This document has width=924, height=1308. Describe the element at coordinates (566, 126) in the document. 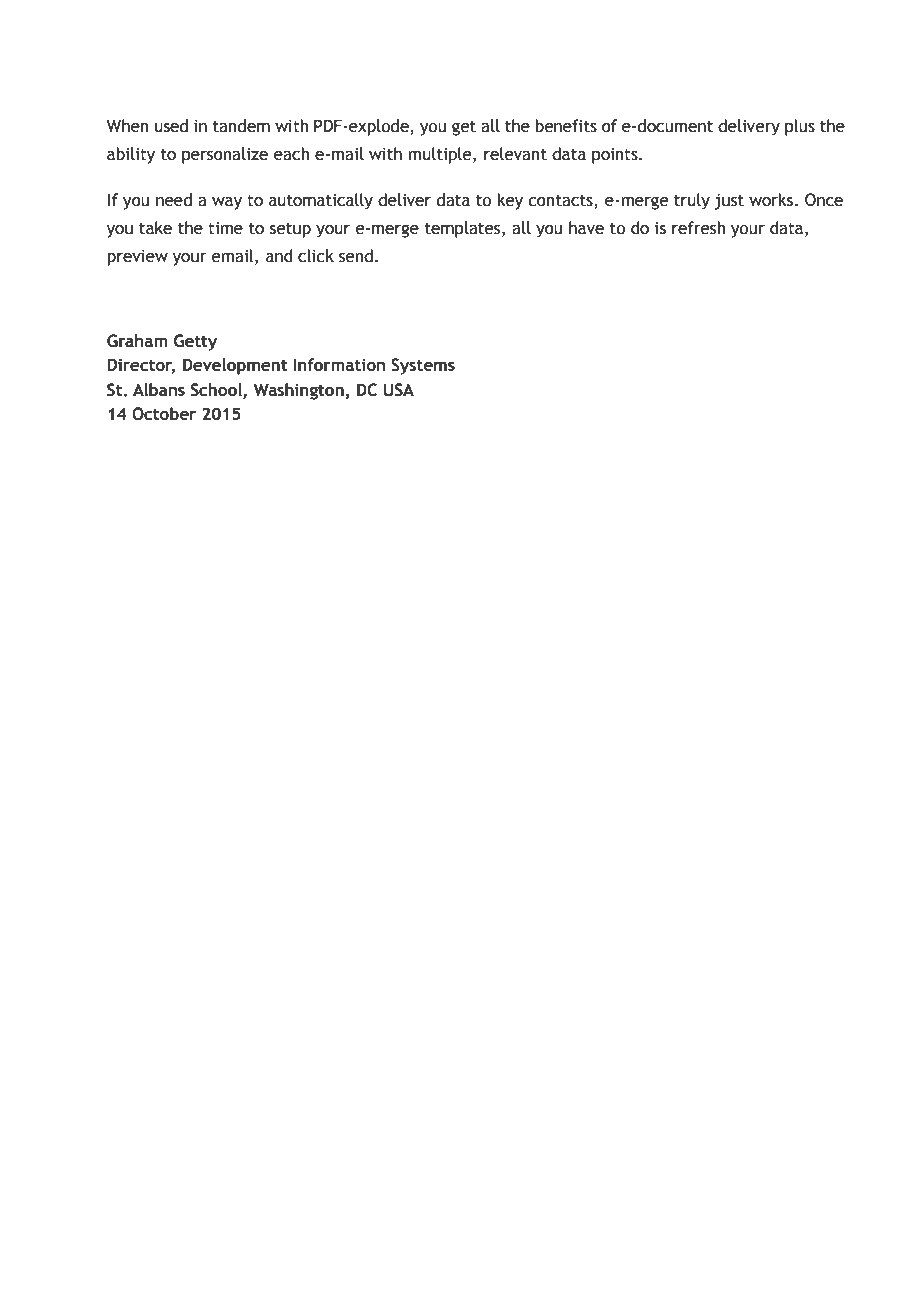

I see `benefits` at that location.
